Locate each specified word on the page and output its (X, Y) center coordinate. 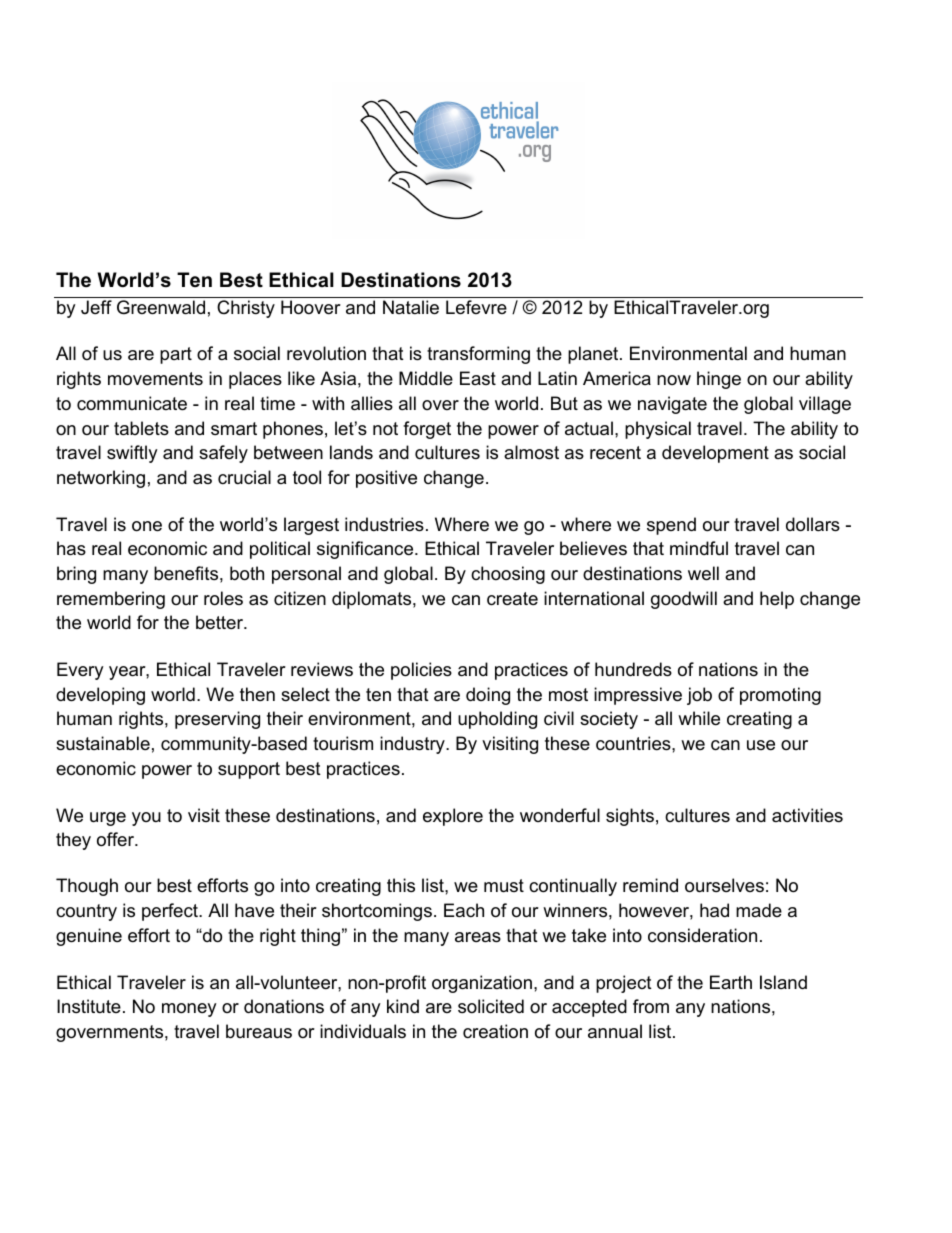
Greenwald (161, 307)
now (674, 380)
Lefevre (476, 307)
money (189, 1010)
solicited (491, 1006)
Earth (731, 982)
